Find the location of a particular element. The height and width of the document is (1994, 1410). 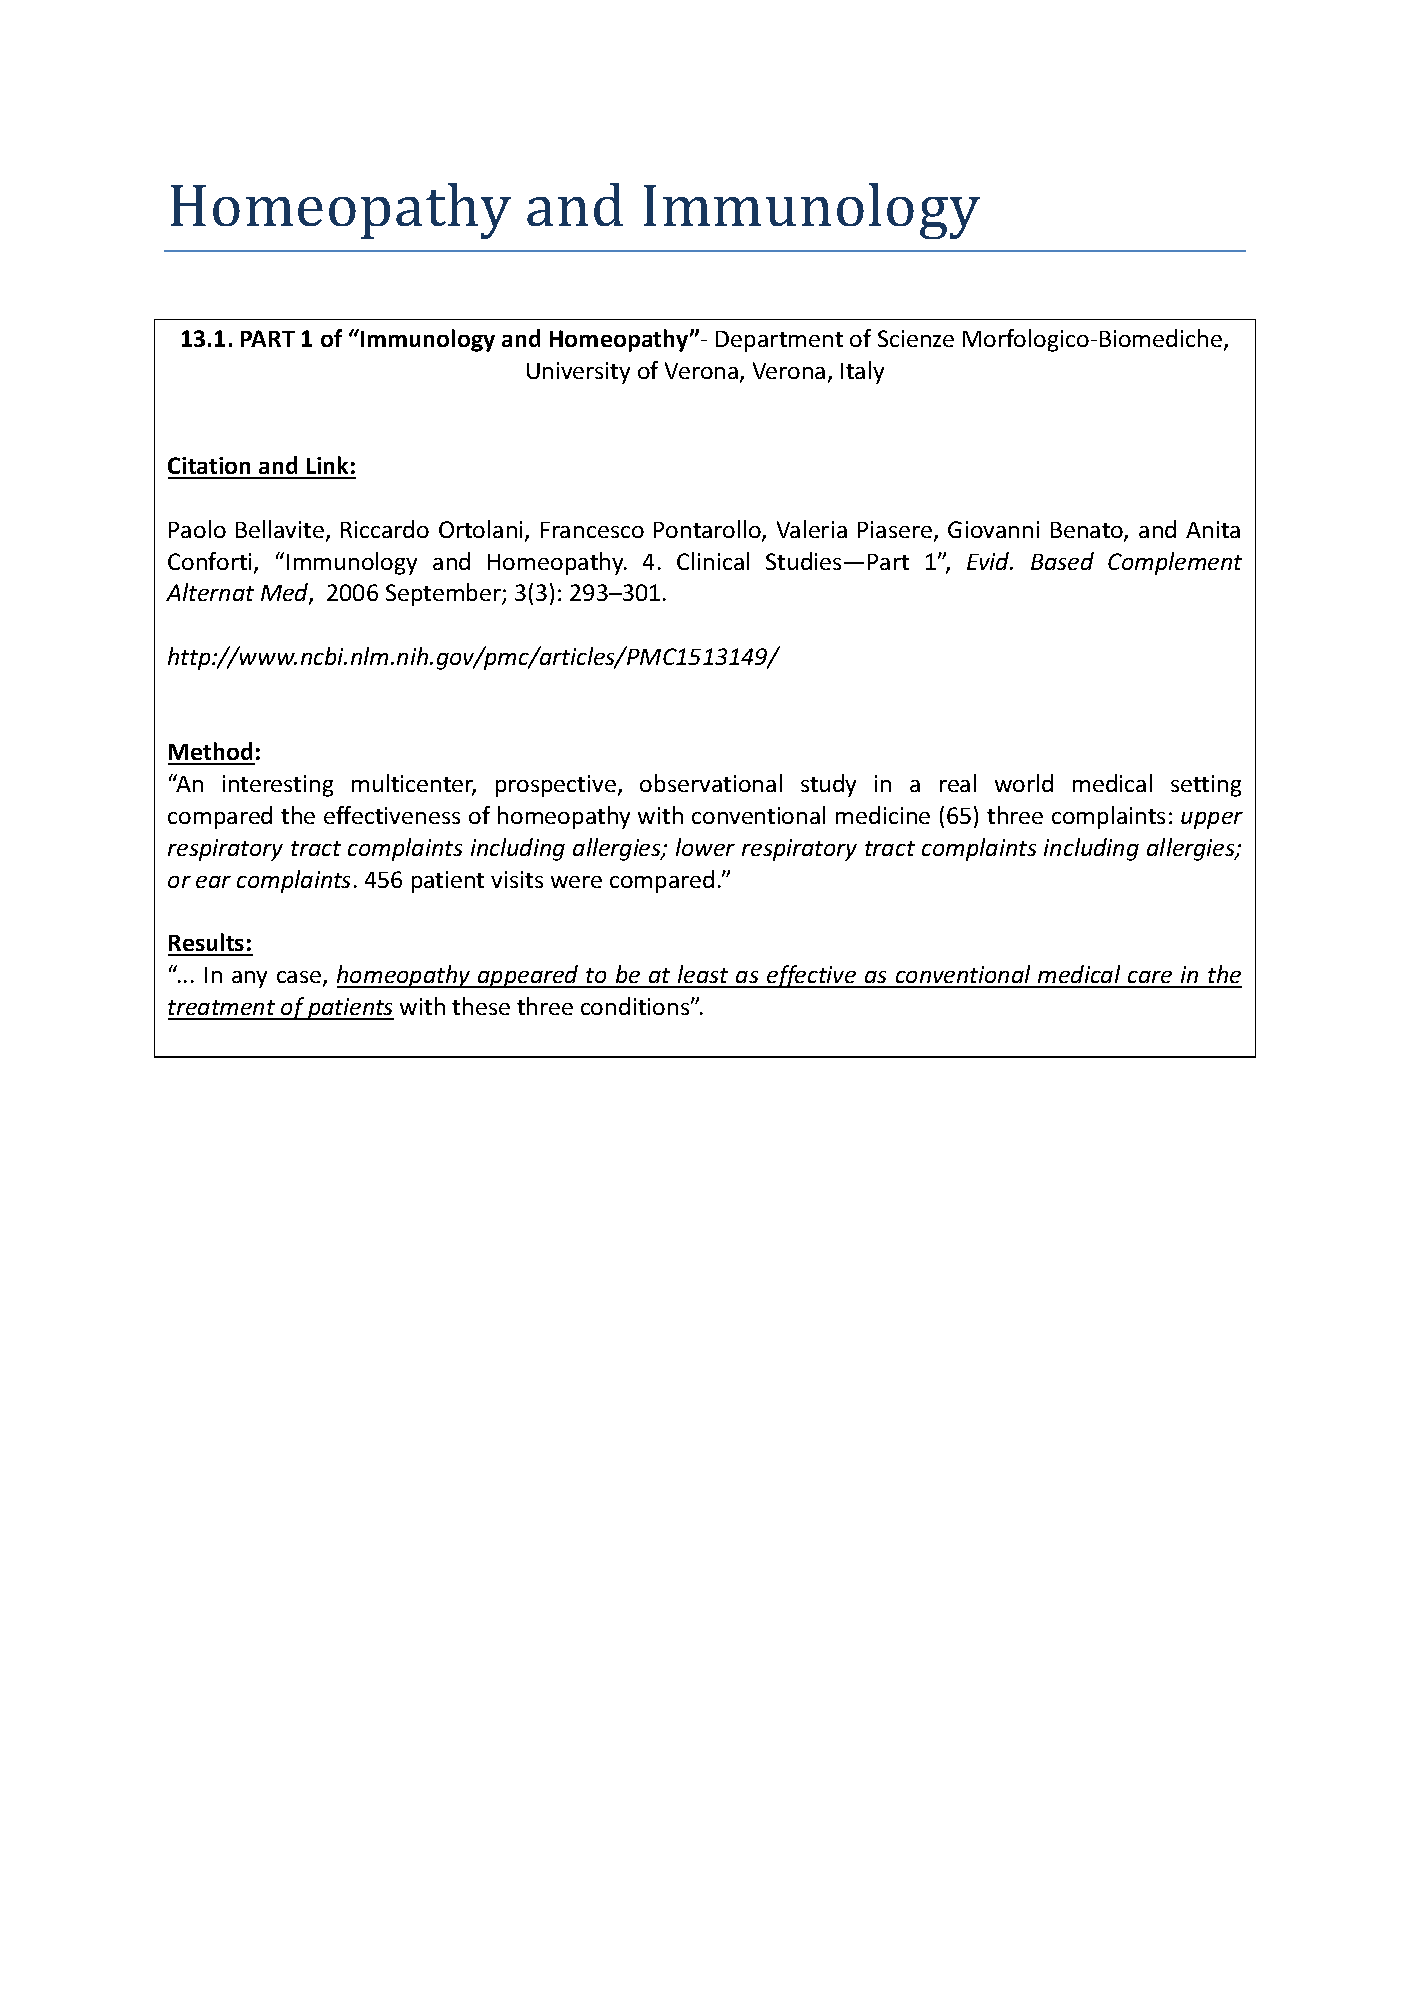

case is located at coordinates (300, 978).
